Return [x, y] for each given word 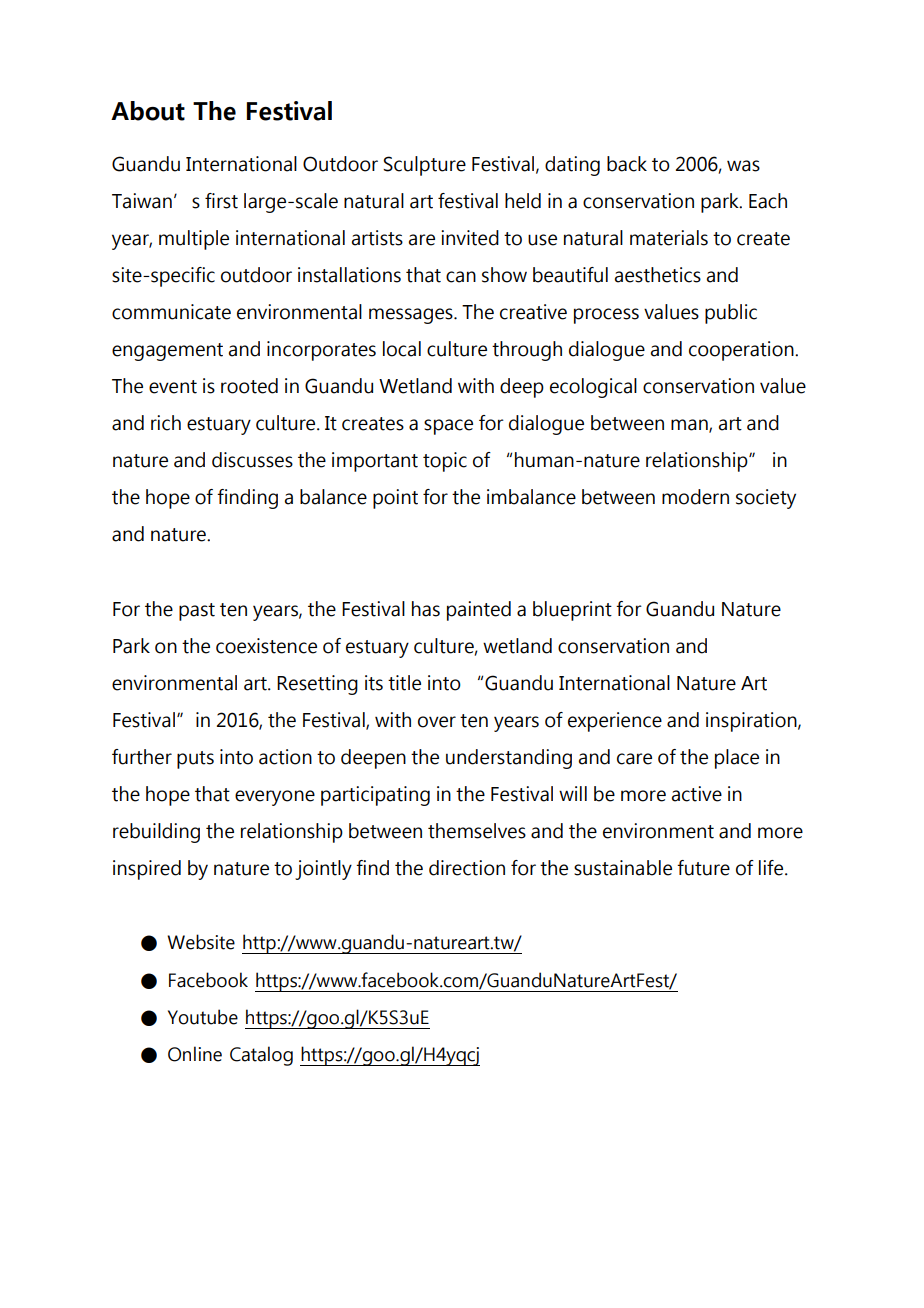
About [148, 111]
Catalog [261, 1056]
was [743, 166]
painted [479, 611]
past [197, 612]
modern [695, 497]
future [703, 868]
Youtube [203, 1017]
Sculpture [424, 166]
